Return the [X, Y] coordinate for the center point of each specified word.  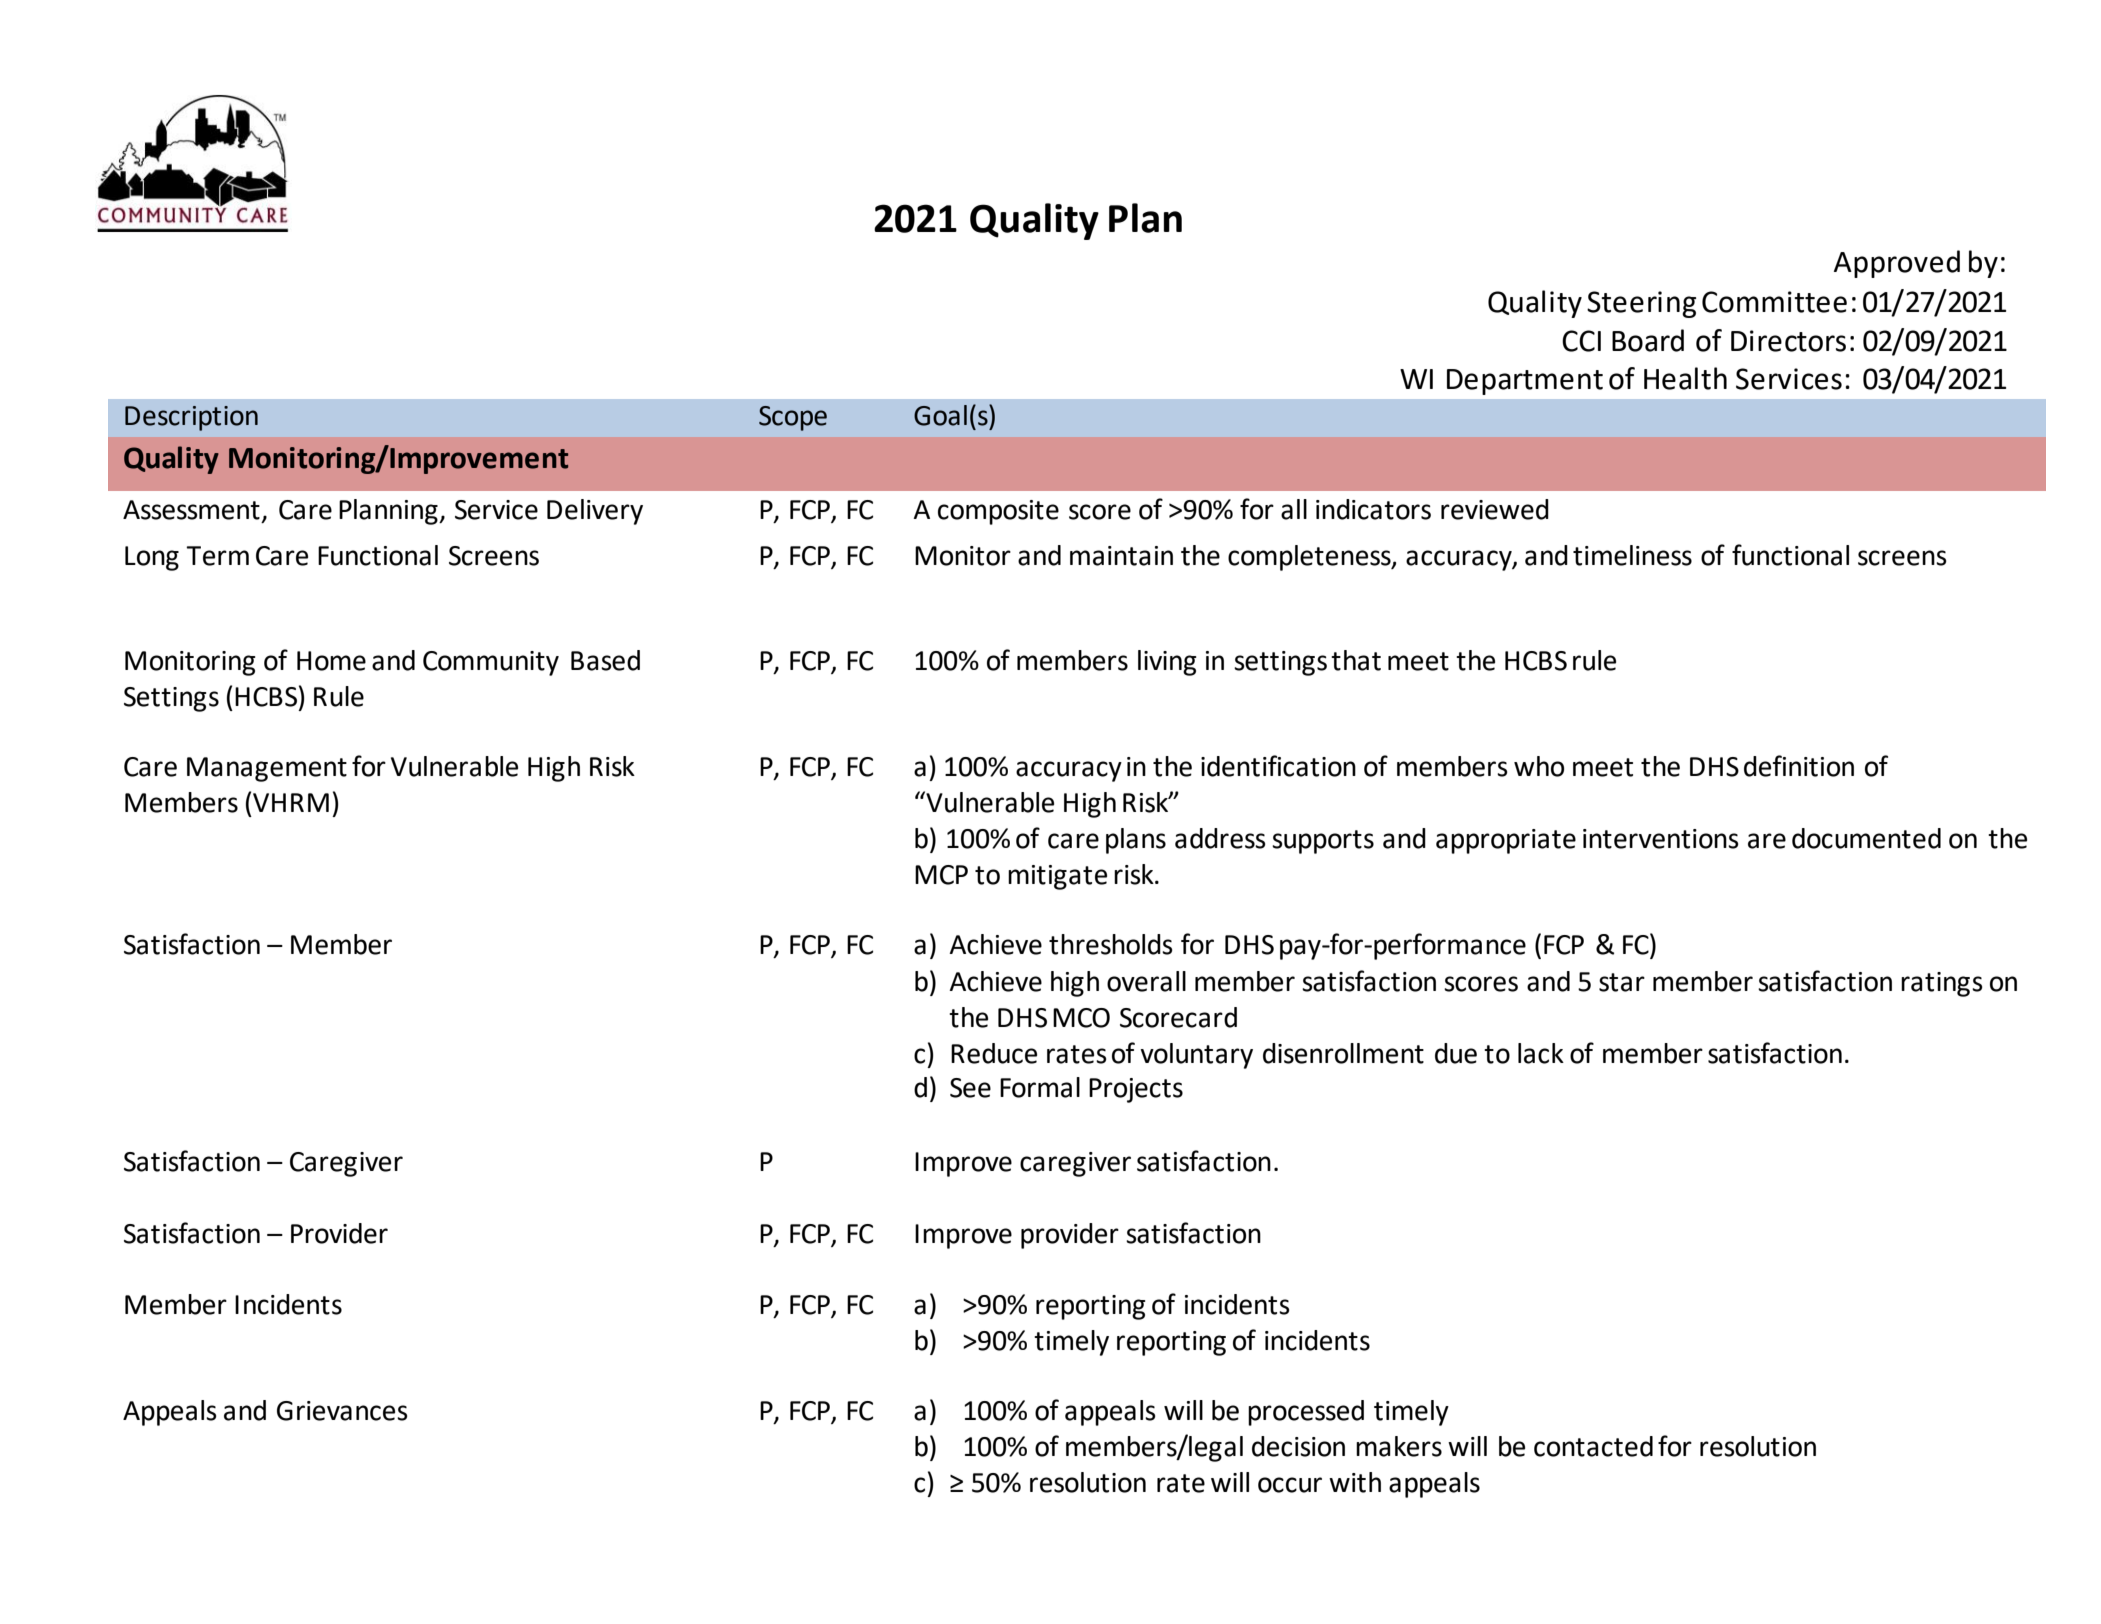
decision [1298, 1446]
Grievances [342, 1411]
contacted [1593, 1446]
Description [191, 418]
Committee [1774, 302]
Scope [793, 418]
